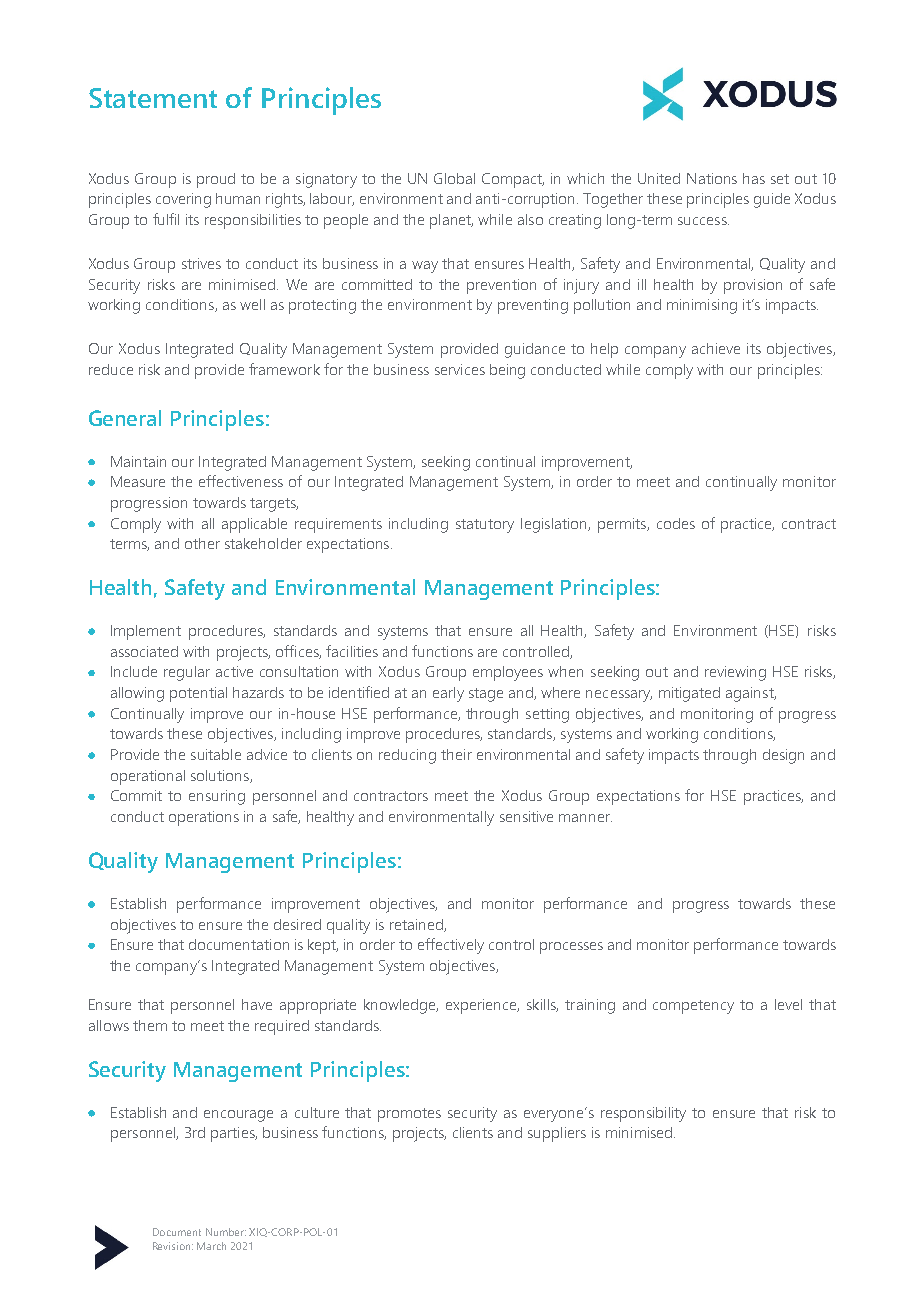 The width and height of the screenshot is (924, 1308). What do you see at coordinates (735, 673) in the screenshot?
I see `reviewing` at bounding box center [735, 673].
